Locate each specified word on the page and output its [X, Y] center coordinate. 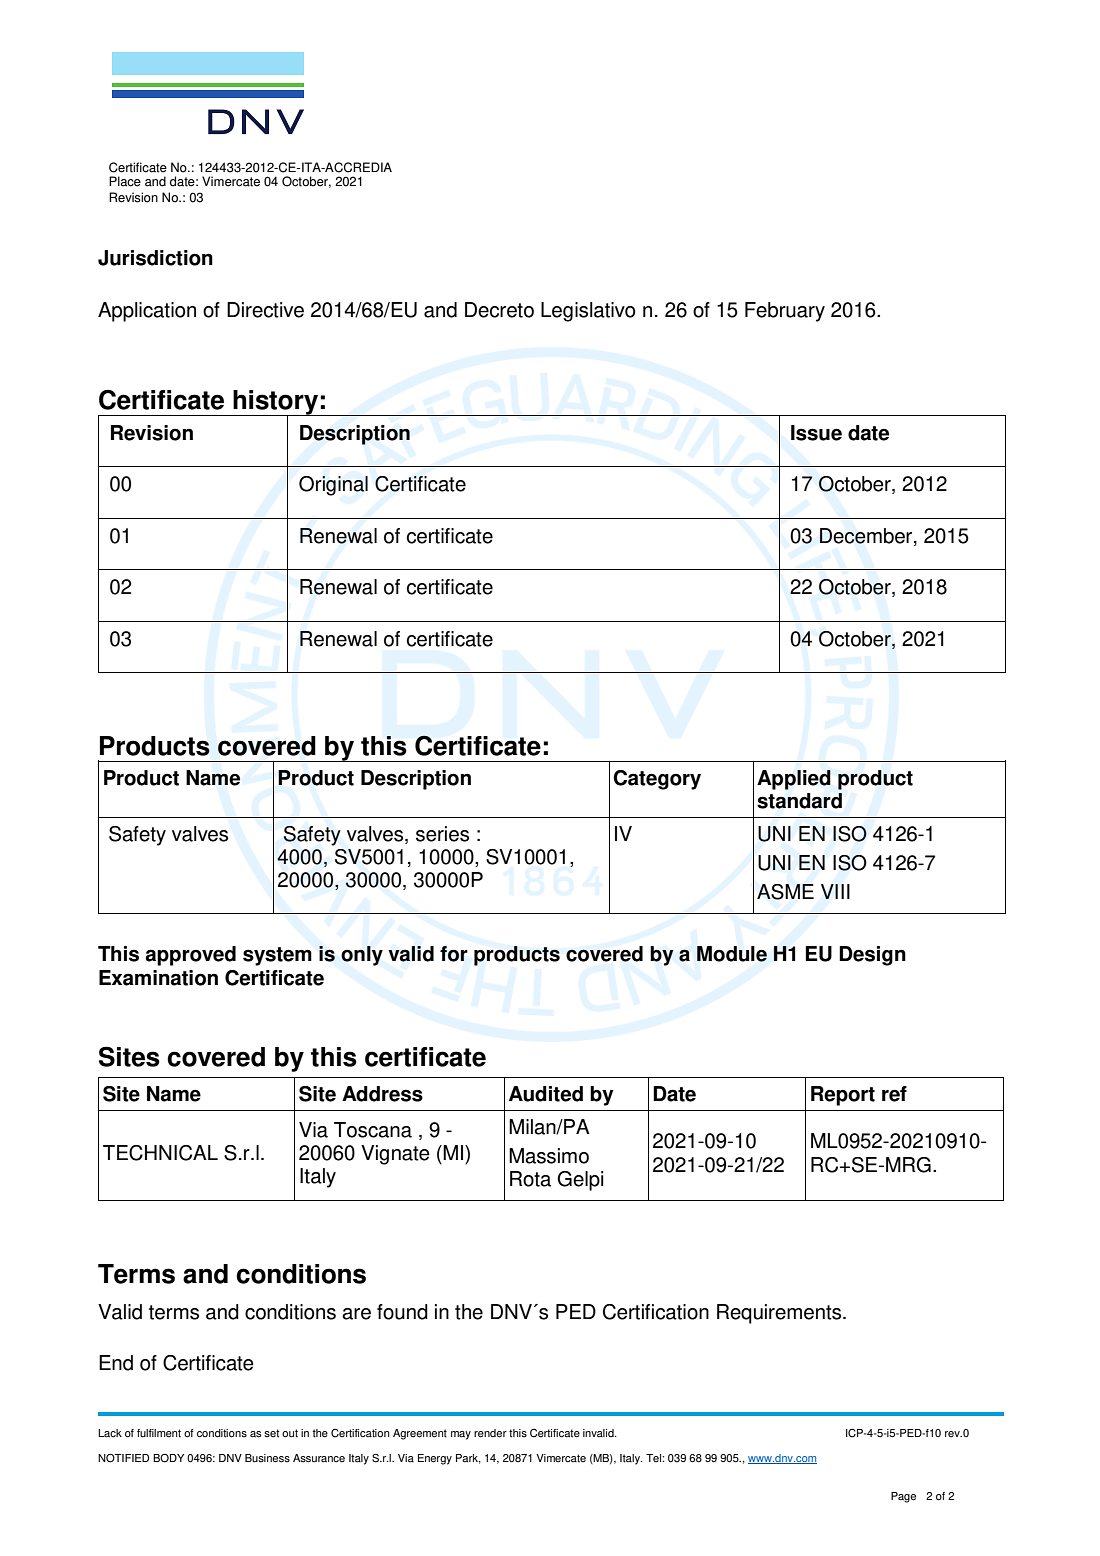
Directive [265, 310]
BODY [168, 1458]
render [490, 1433]
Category [657, 780]
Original [333, 486]
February [785, 312]
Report [843, 1096]
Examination [158, 978]
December [867, 537]
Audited [546, 1094]
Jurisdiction [155, 258]
